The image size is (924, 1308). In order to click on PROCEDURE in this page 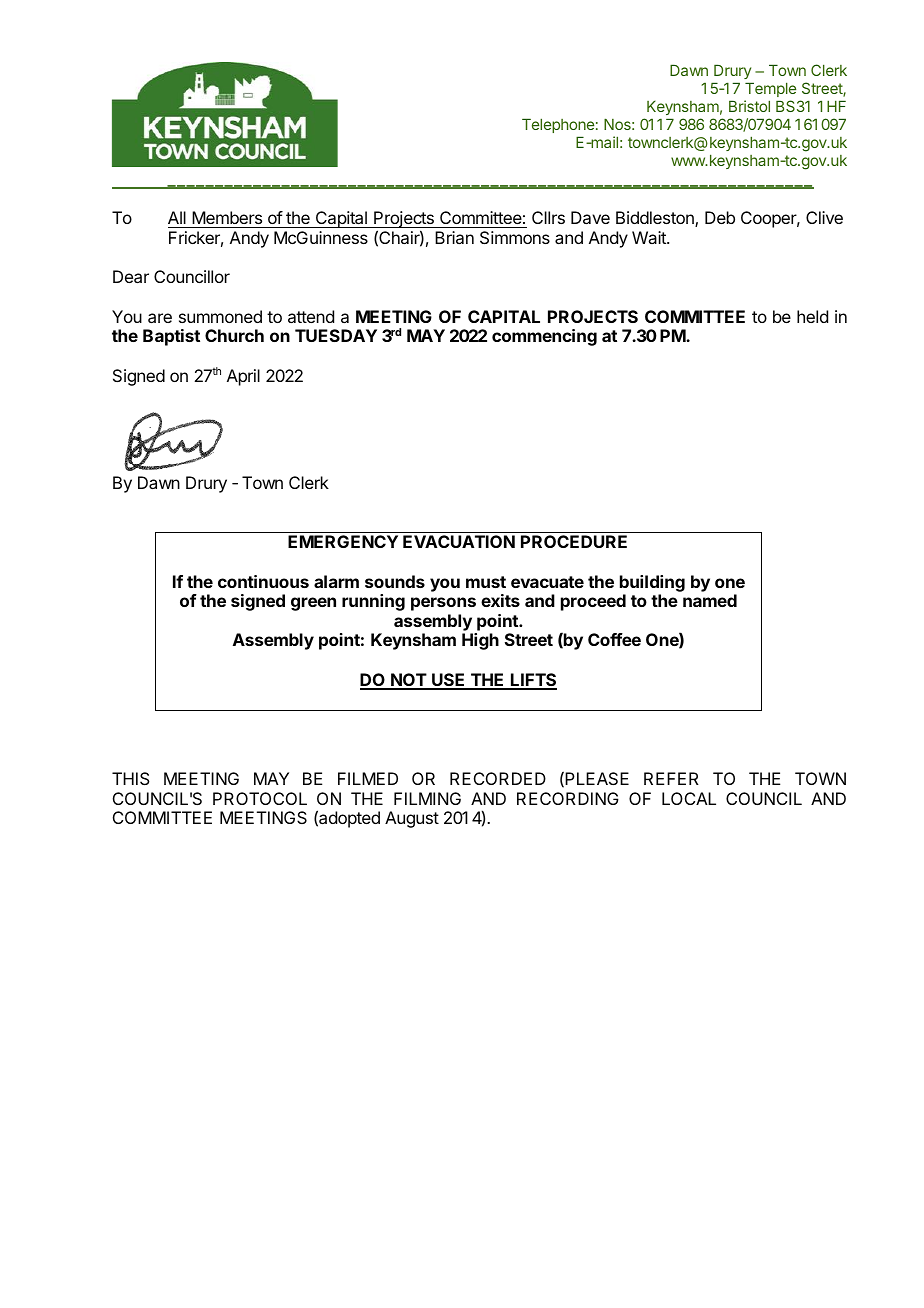, I will do `click(574, 541)`.
